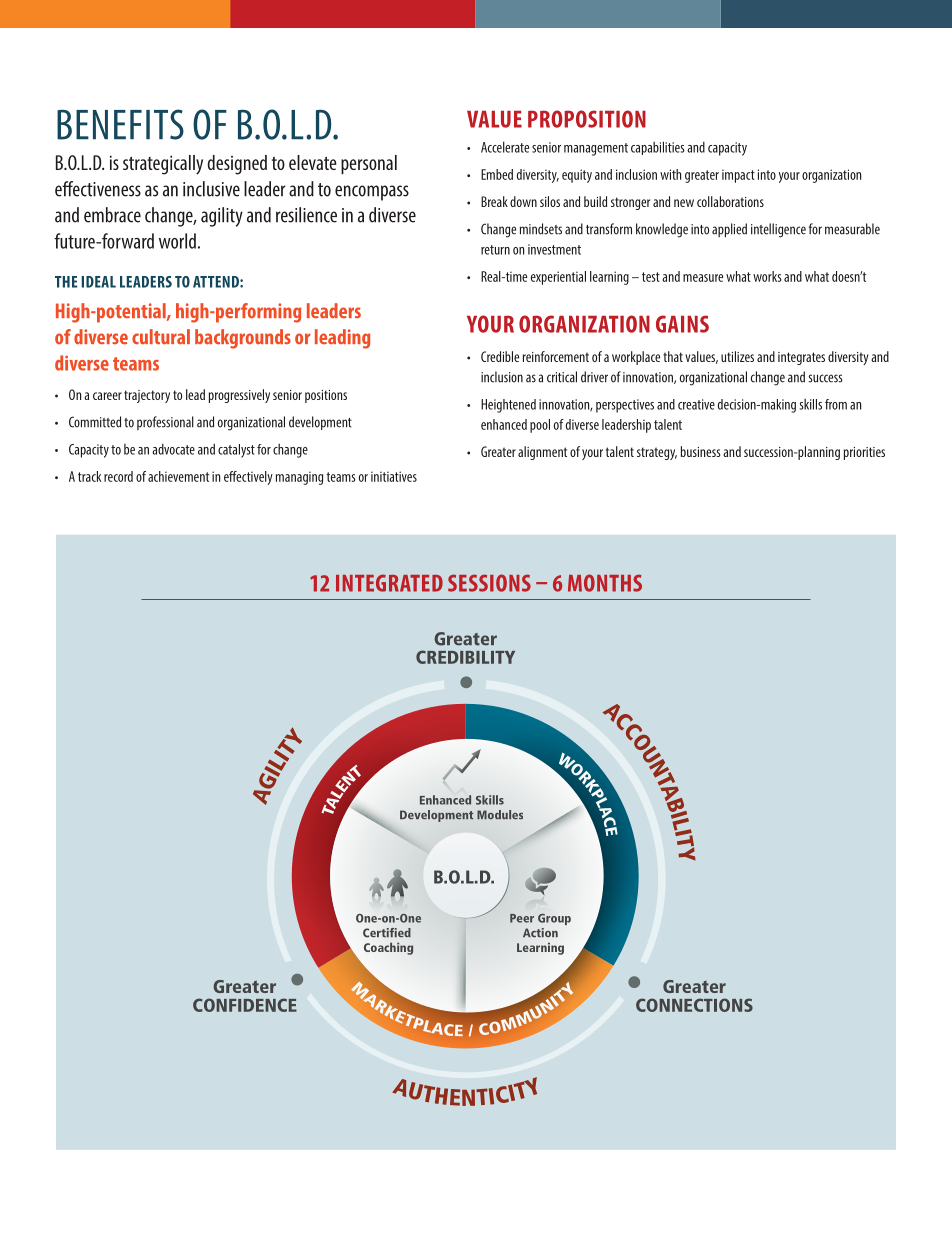 The width and height of the image is (952, 1233). Describe the element at coordinates (245, 1005) in the image. I see `CONFIDENCE` at that location.
